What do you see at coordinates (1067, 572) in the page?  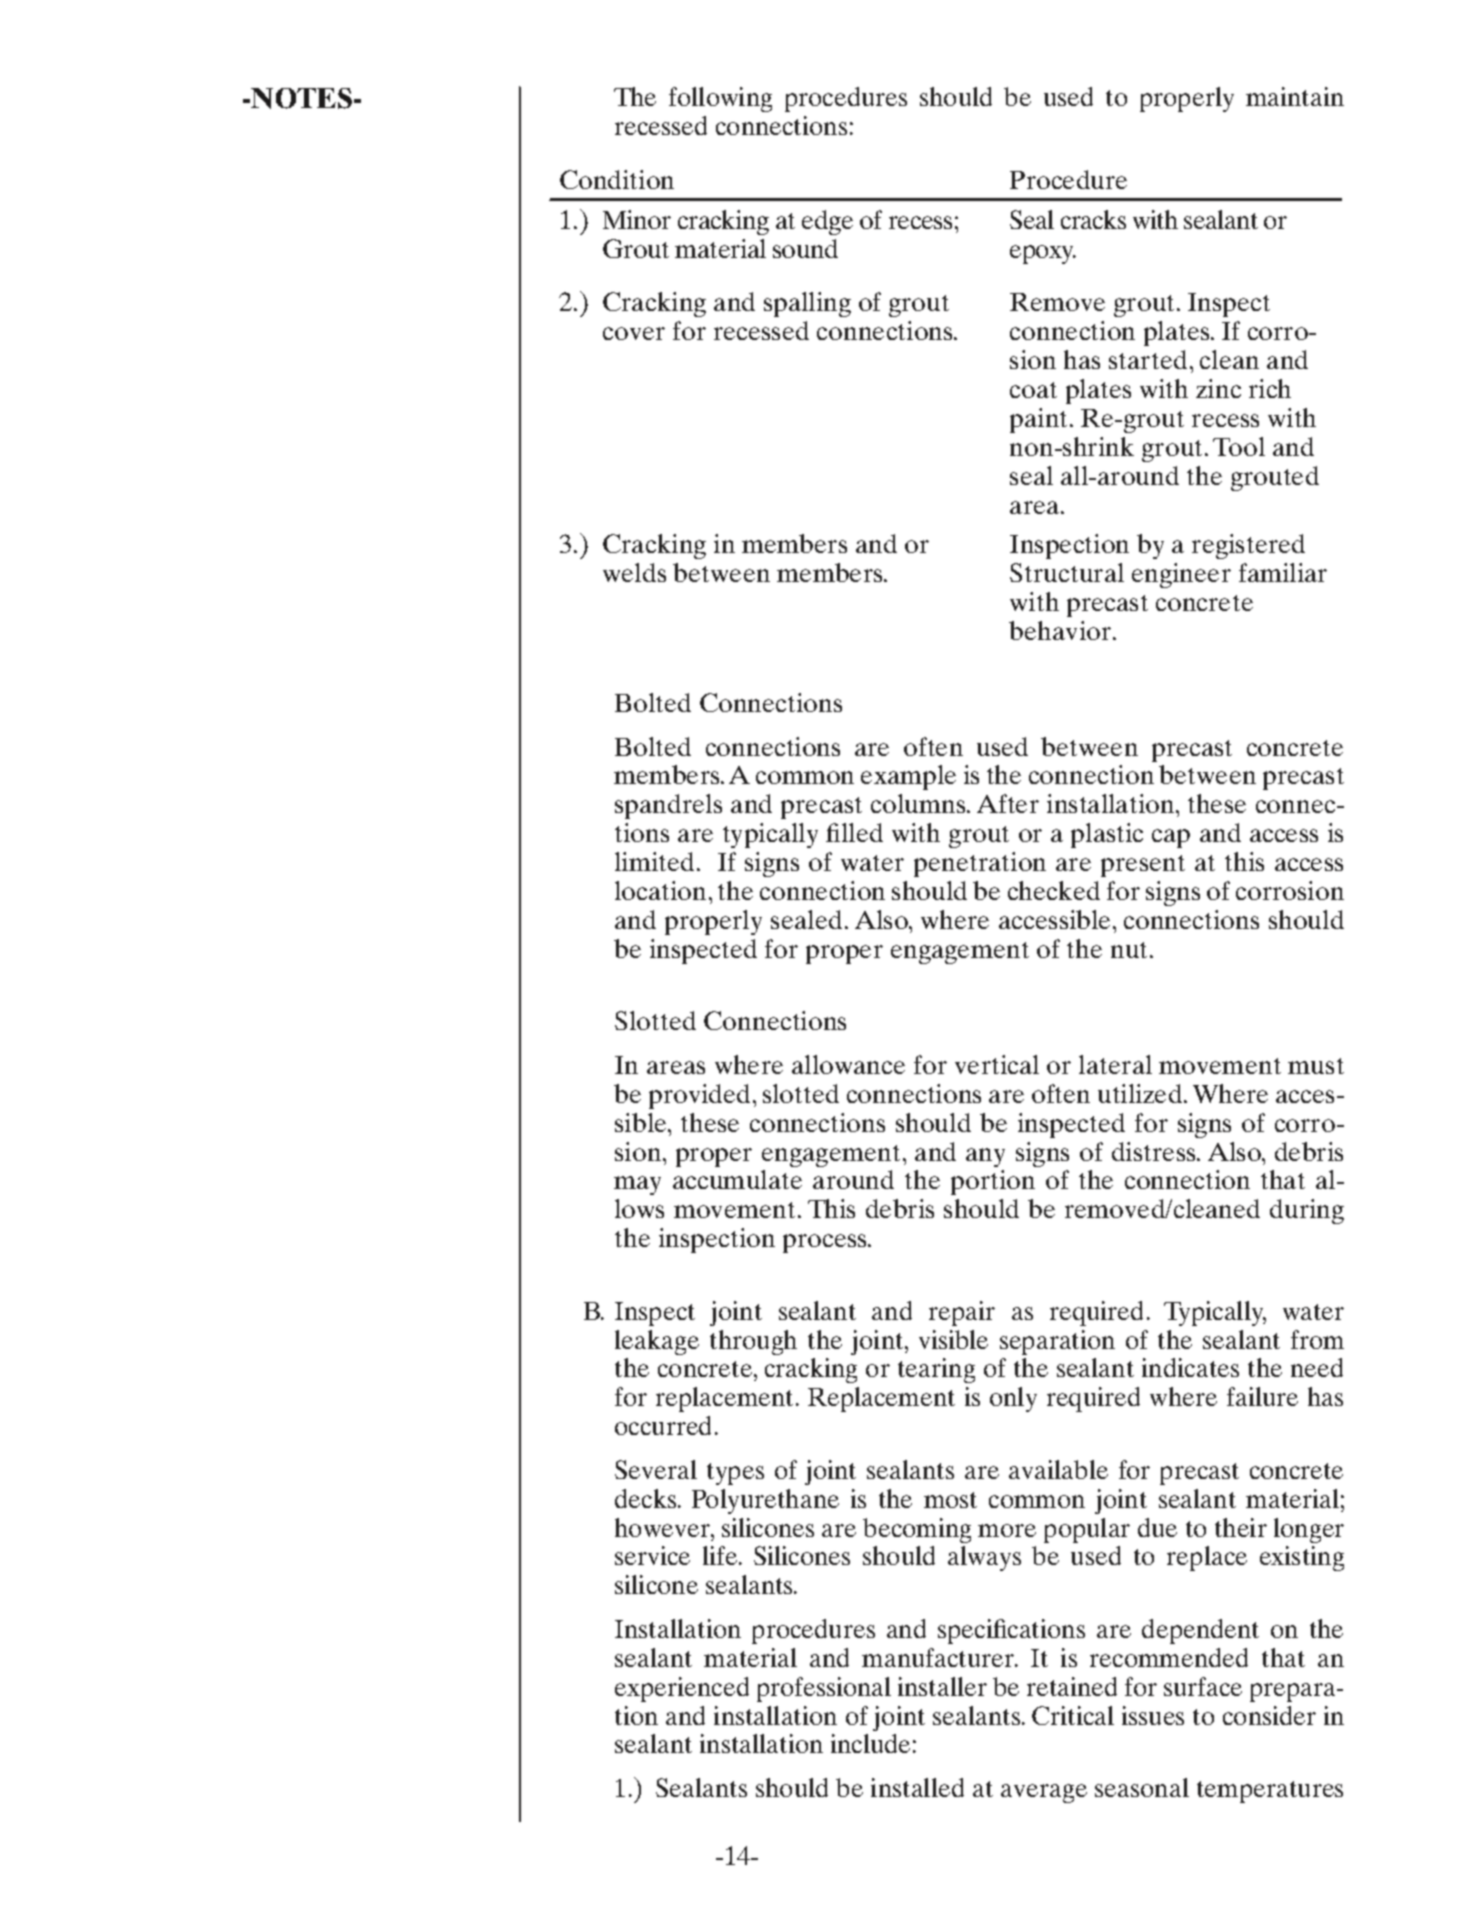 I see `Structural` at bounding box center [1067, 572].
